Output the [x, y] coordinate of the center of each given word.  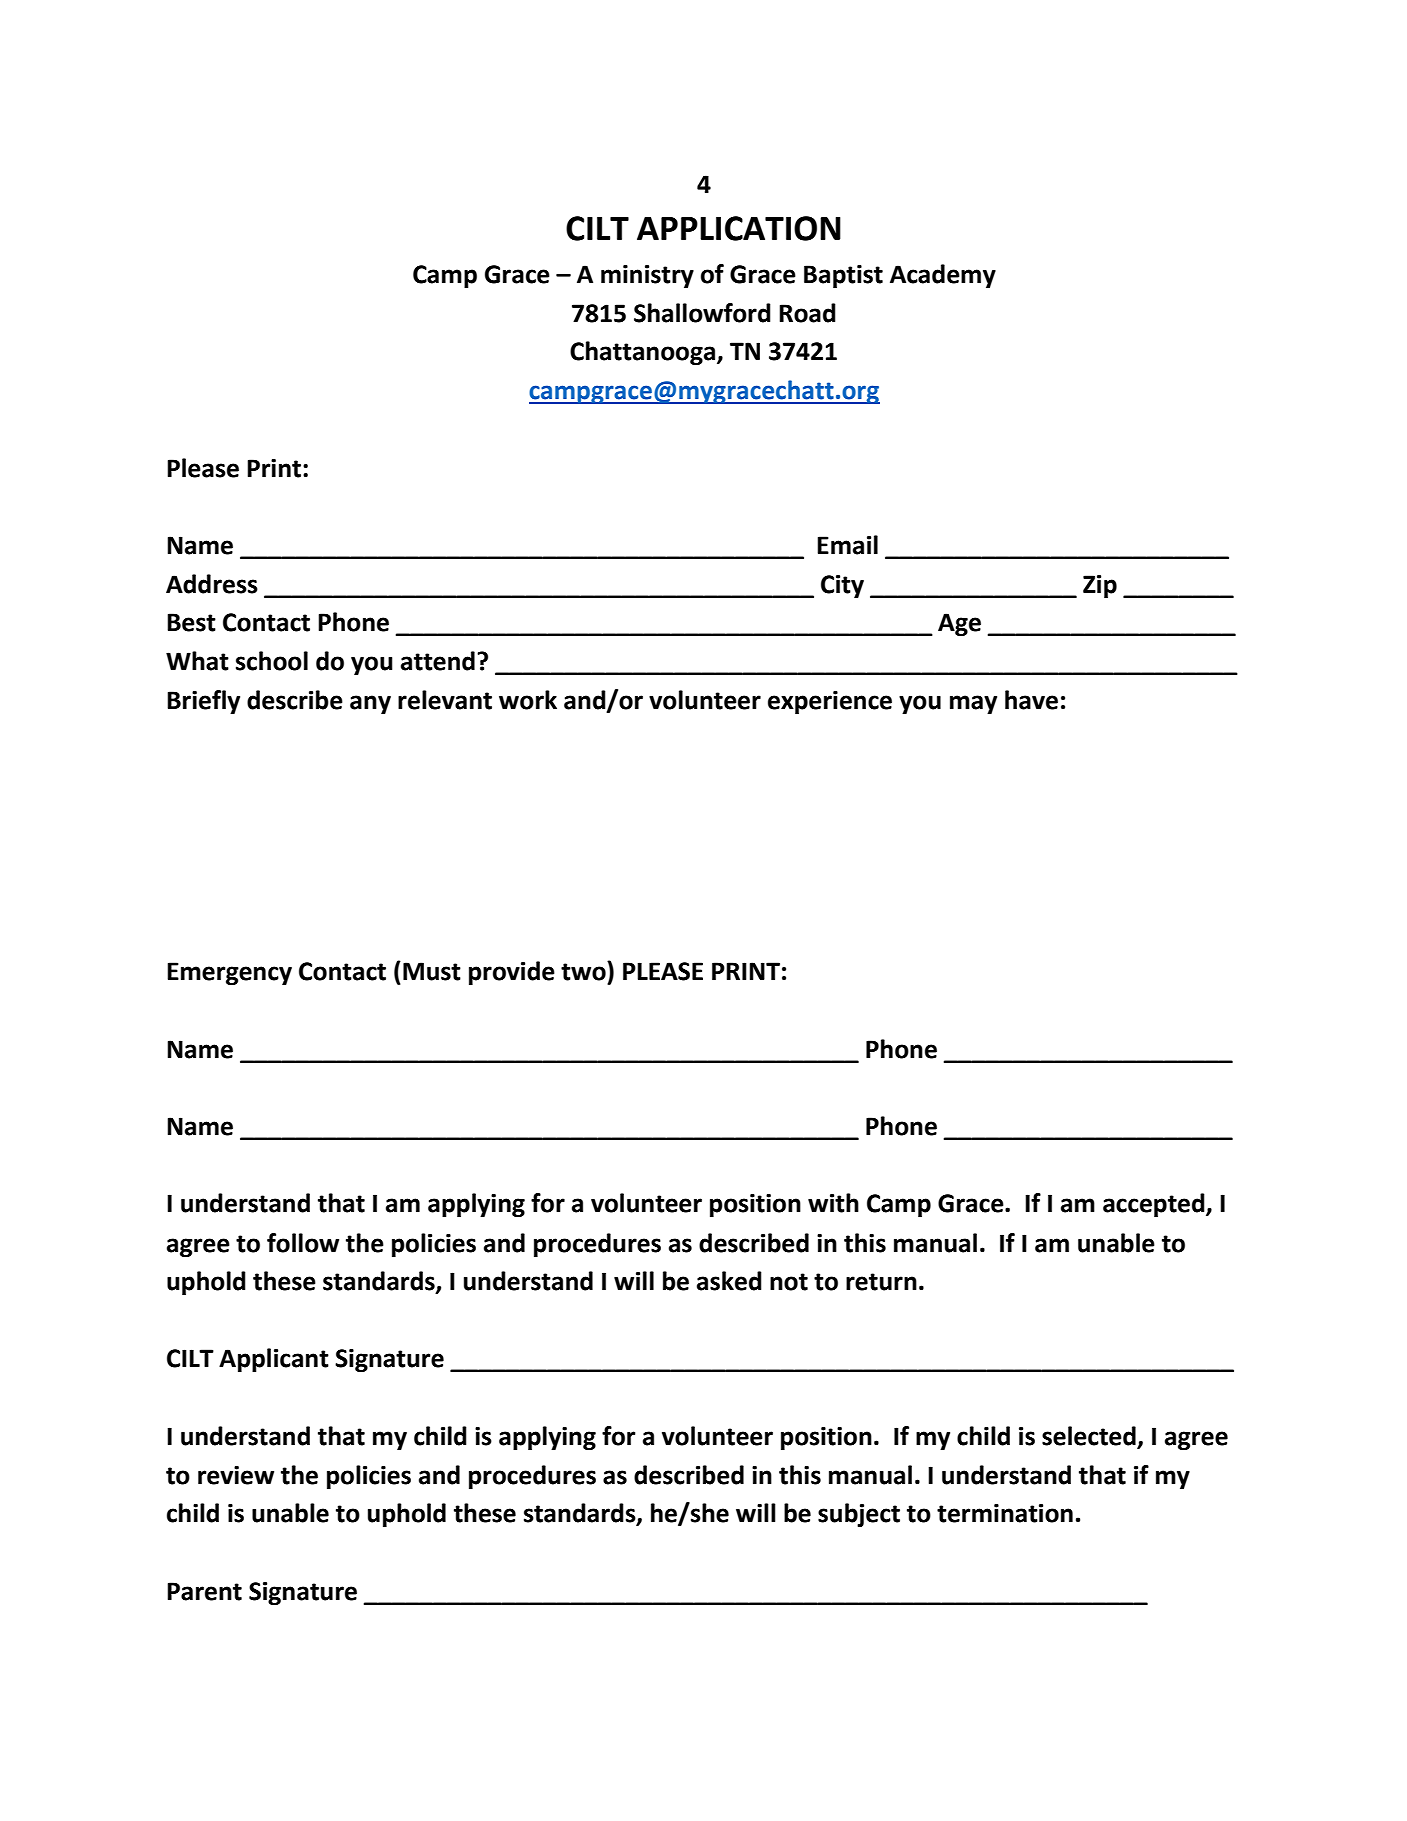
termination [1005, 1513]
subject [859, 1515]
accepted [1155, 1205]
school [272, 661]
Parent [204, 1591]
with [833, 1203]
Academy [943, 276]
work [528, 700]
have [1031, 700]
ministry [647, 276]
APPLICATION [739, 228]
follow [303, 1243]
